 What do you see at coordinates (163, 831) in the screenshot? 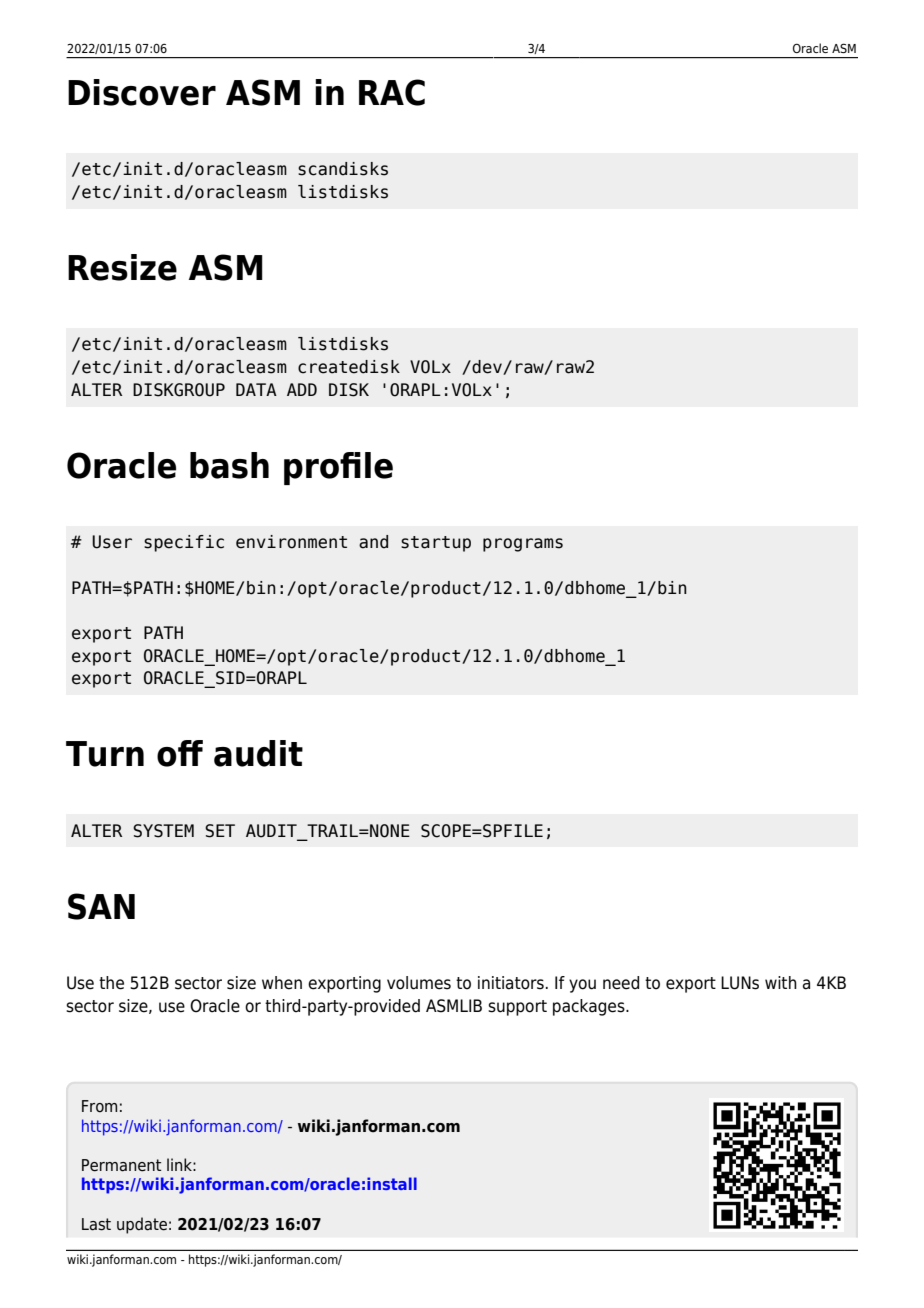
I see `SYSTEM` at bounding box center [163, 831].
